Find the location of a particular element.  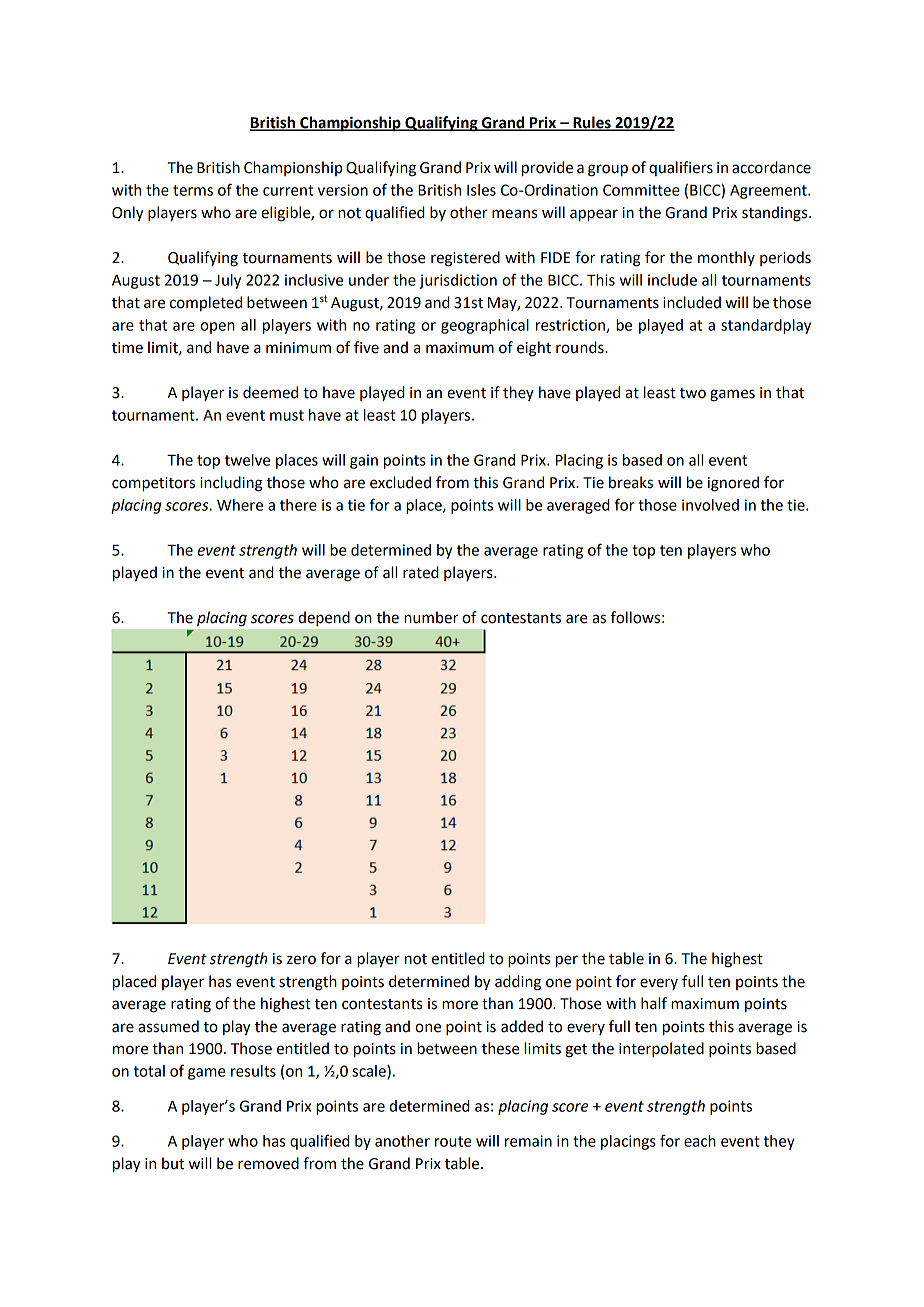

route is located at coordinates (453, 1141).
